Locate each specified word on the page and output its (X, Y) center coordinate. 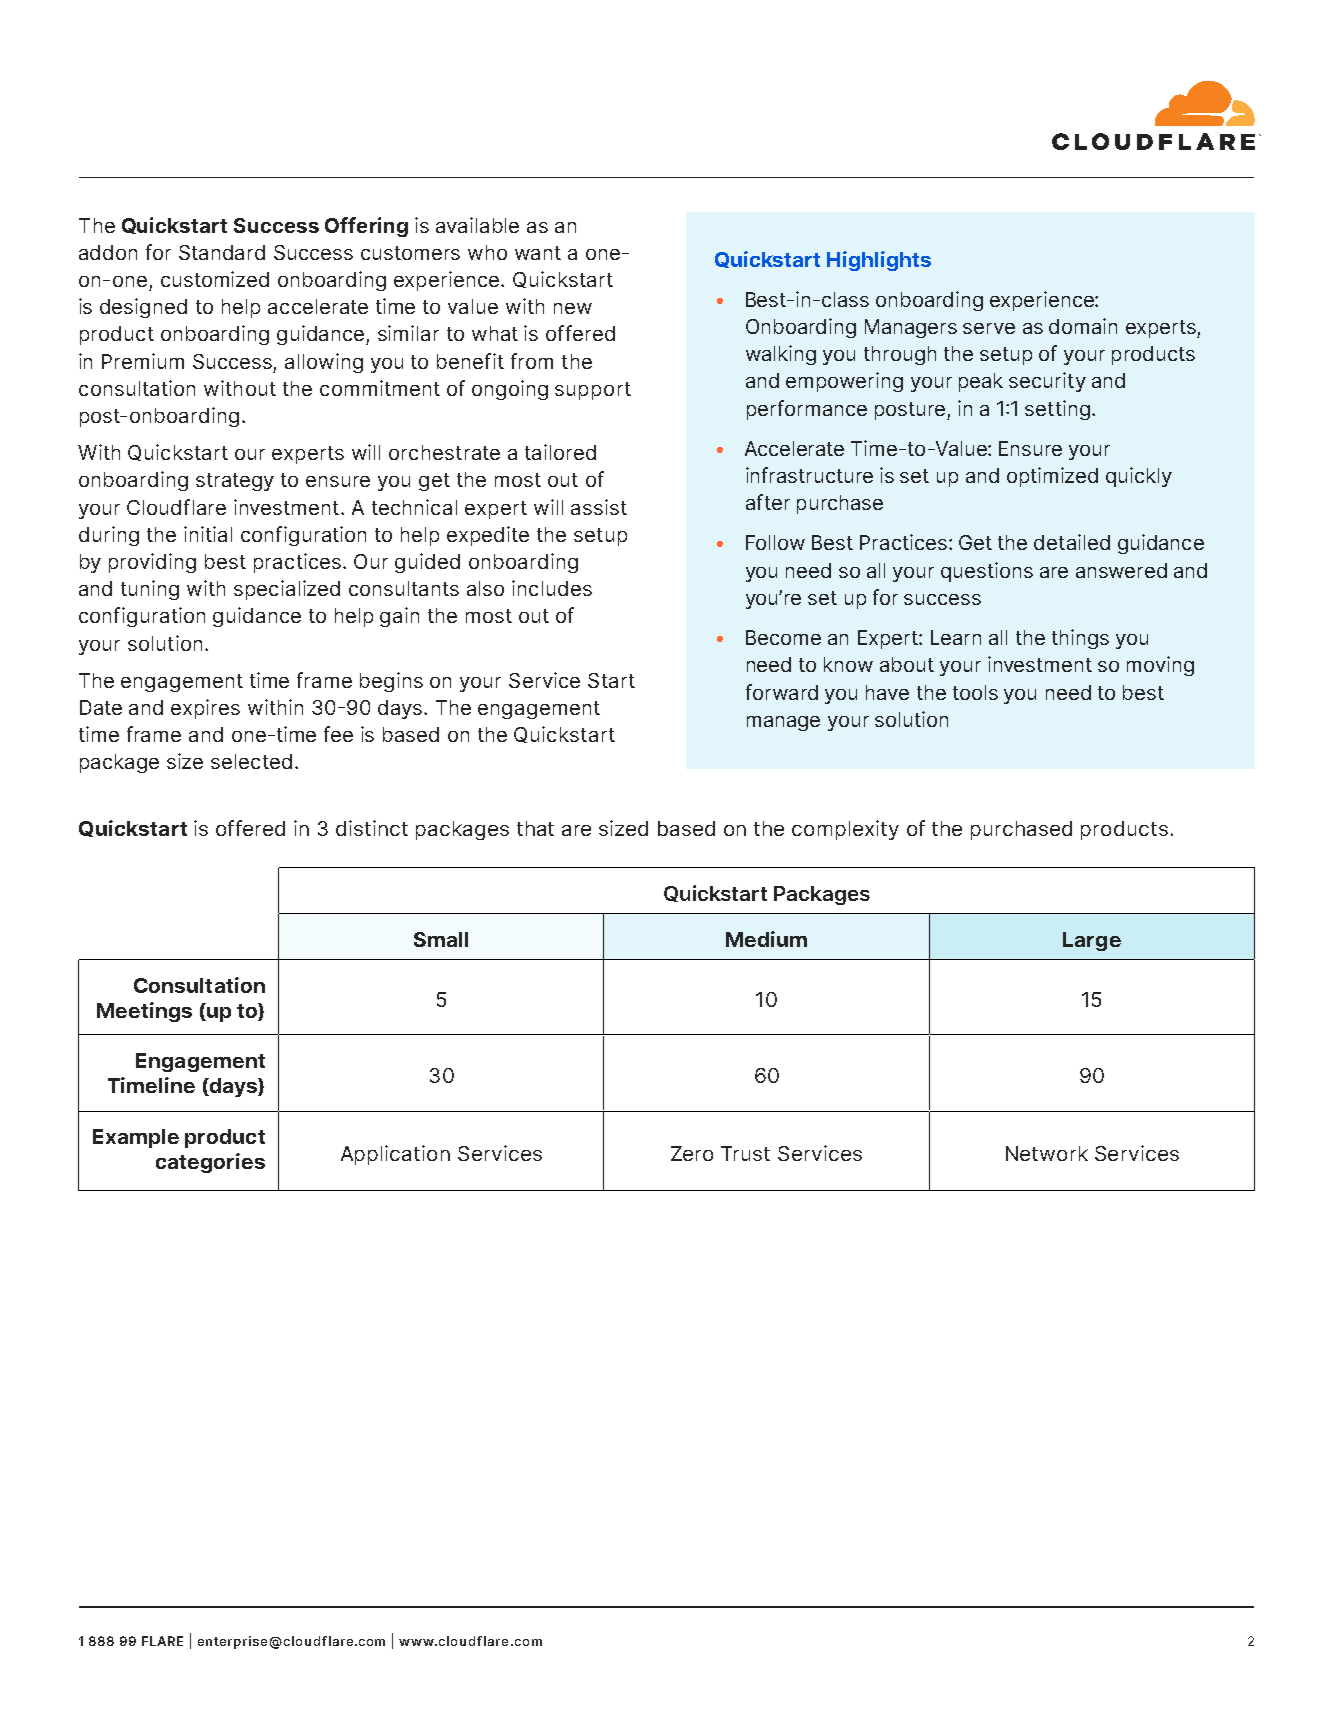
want (538, 253)
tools (975, 692)
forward (782, 692)
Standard (222, 252)
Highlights (879, 261)
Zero (692, 1153)
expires (205, 709)
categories (210, 1163)
